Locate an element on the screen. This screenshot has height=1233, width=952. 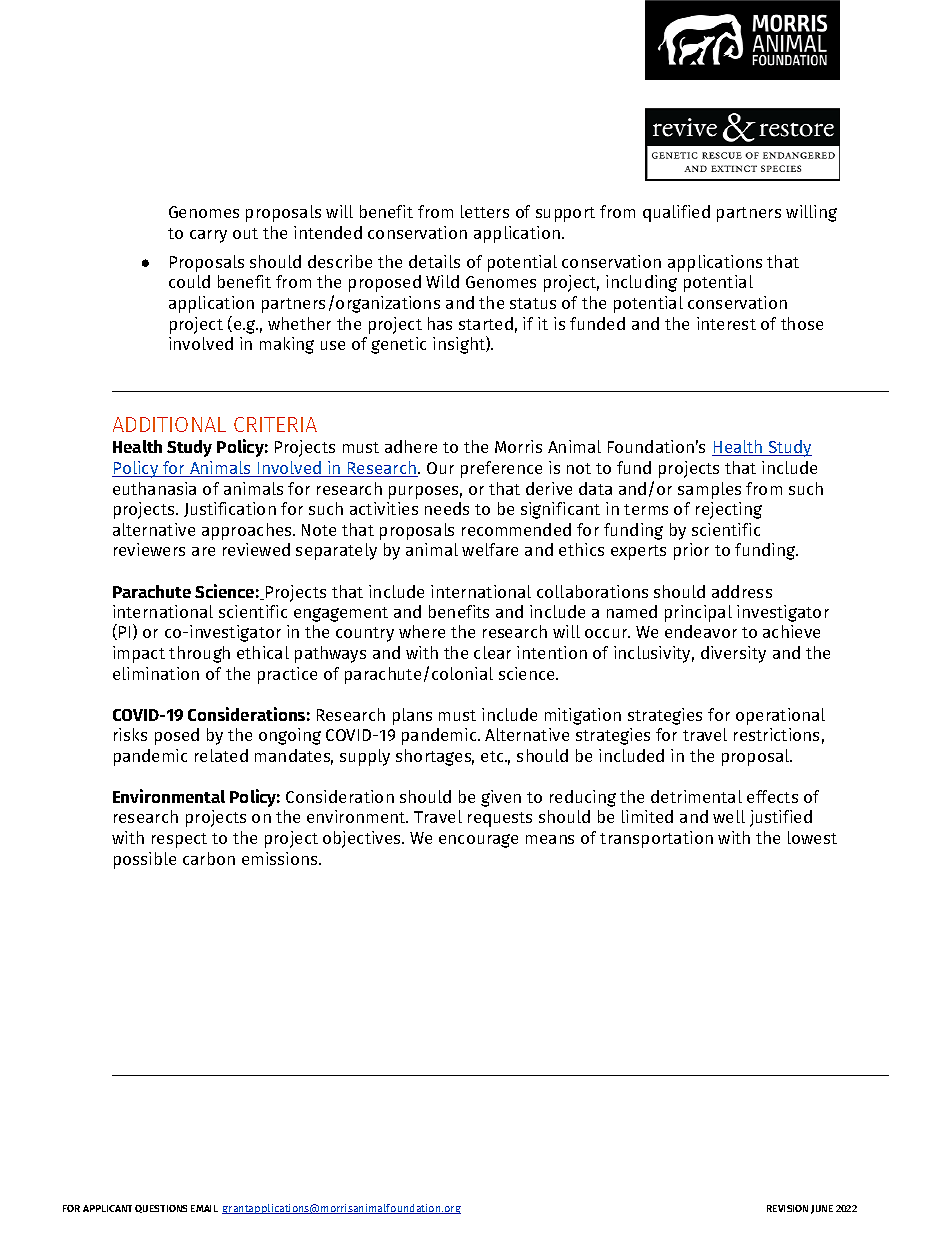
EMAIL is located at coordinates (204, 1208).
